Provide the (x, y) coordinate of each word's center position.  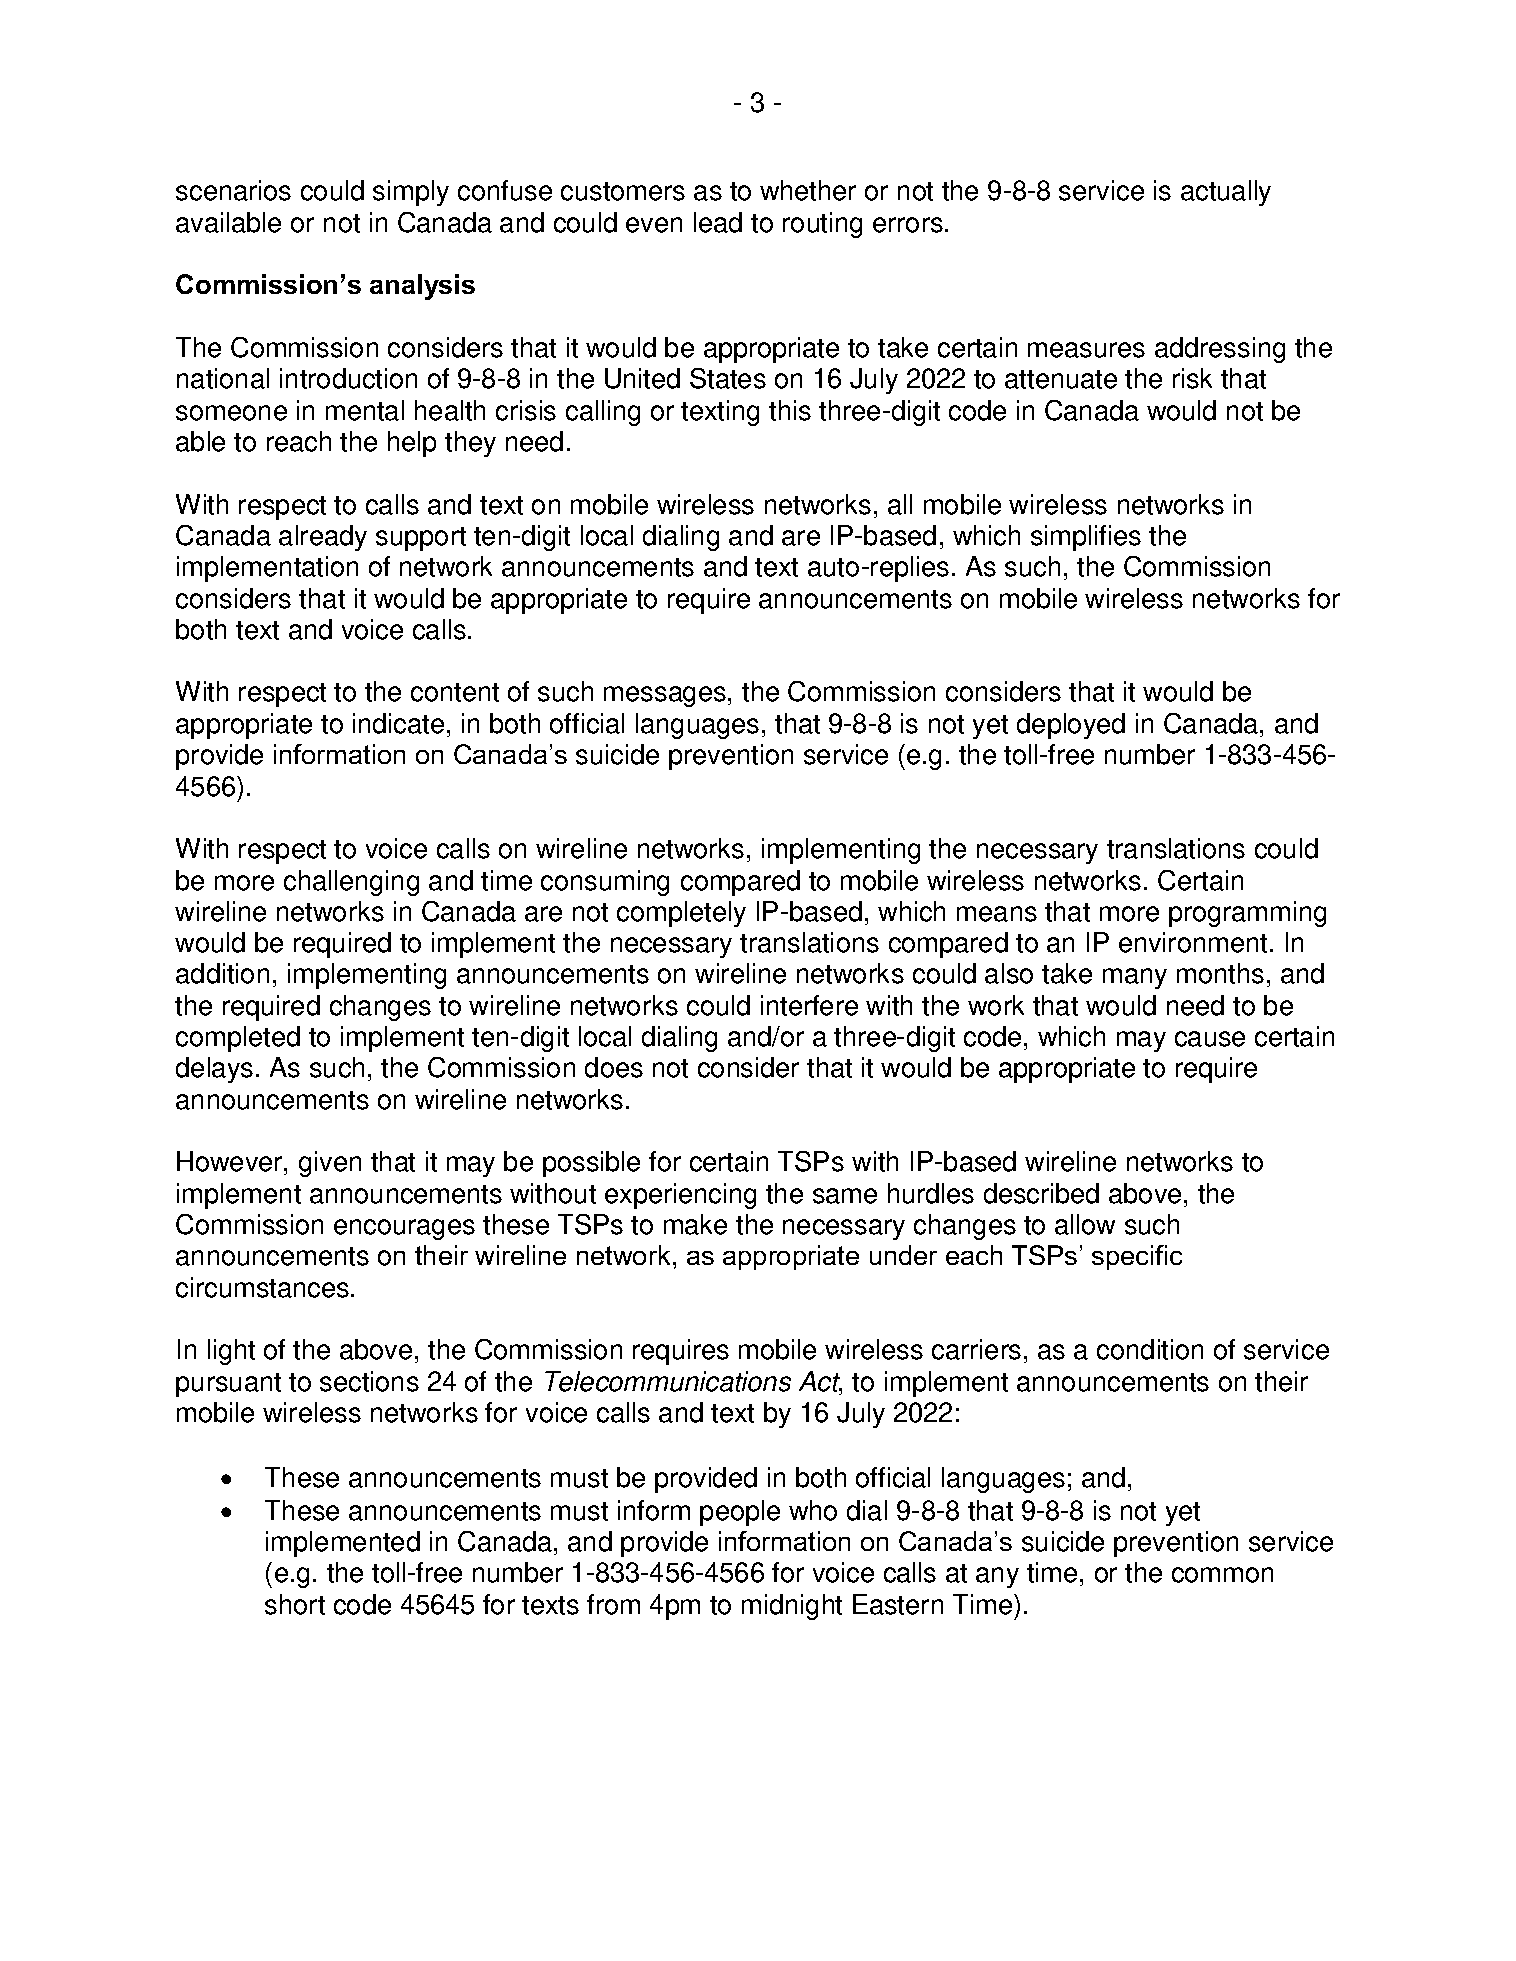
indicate (398, 723)
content (455, 692)
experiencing (680, 1196)
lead (718, 222)
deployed (1071, 726)
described (1041, 1193)
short (295, 1604)
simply (411, 193)
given (330, 1164)
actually (1226, 193)
